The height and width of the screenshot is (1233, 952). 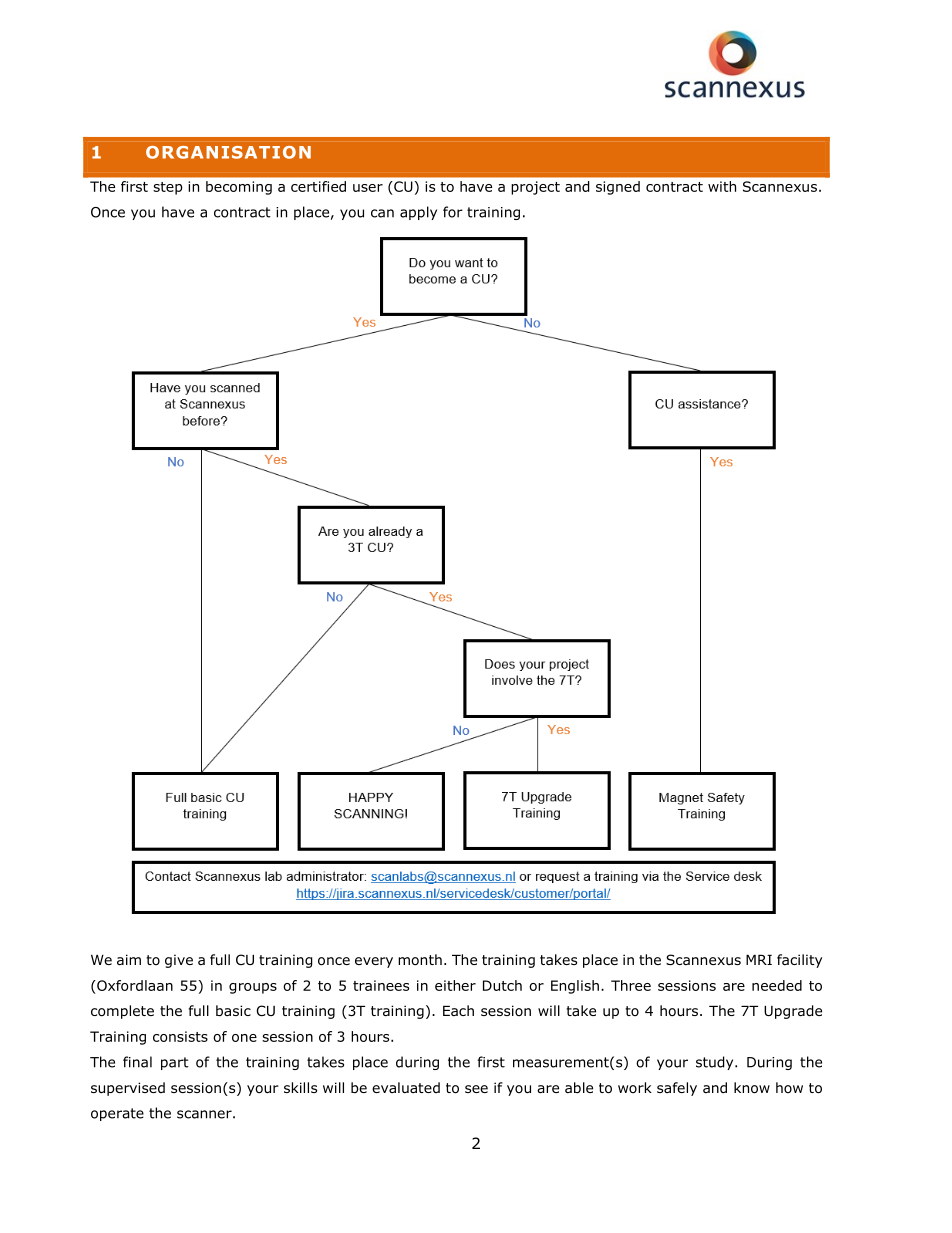 I want to click on MRI, so click(x=759, y=960).
